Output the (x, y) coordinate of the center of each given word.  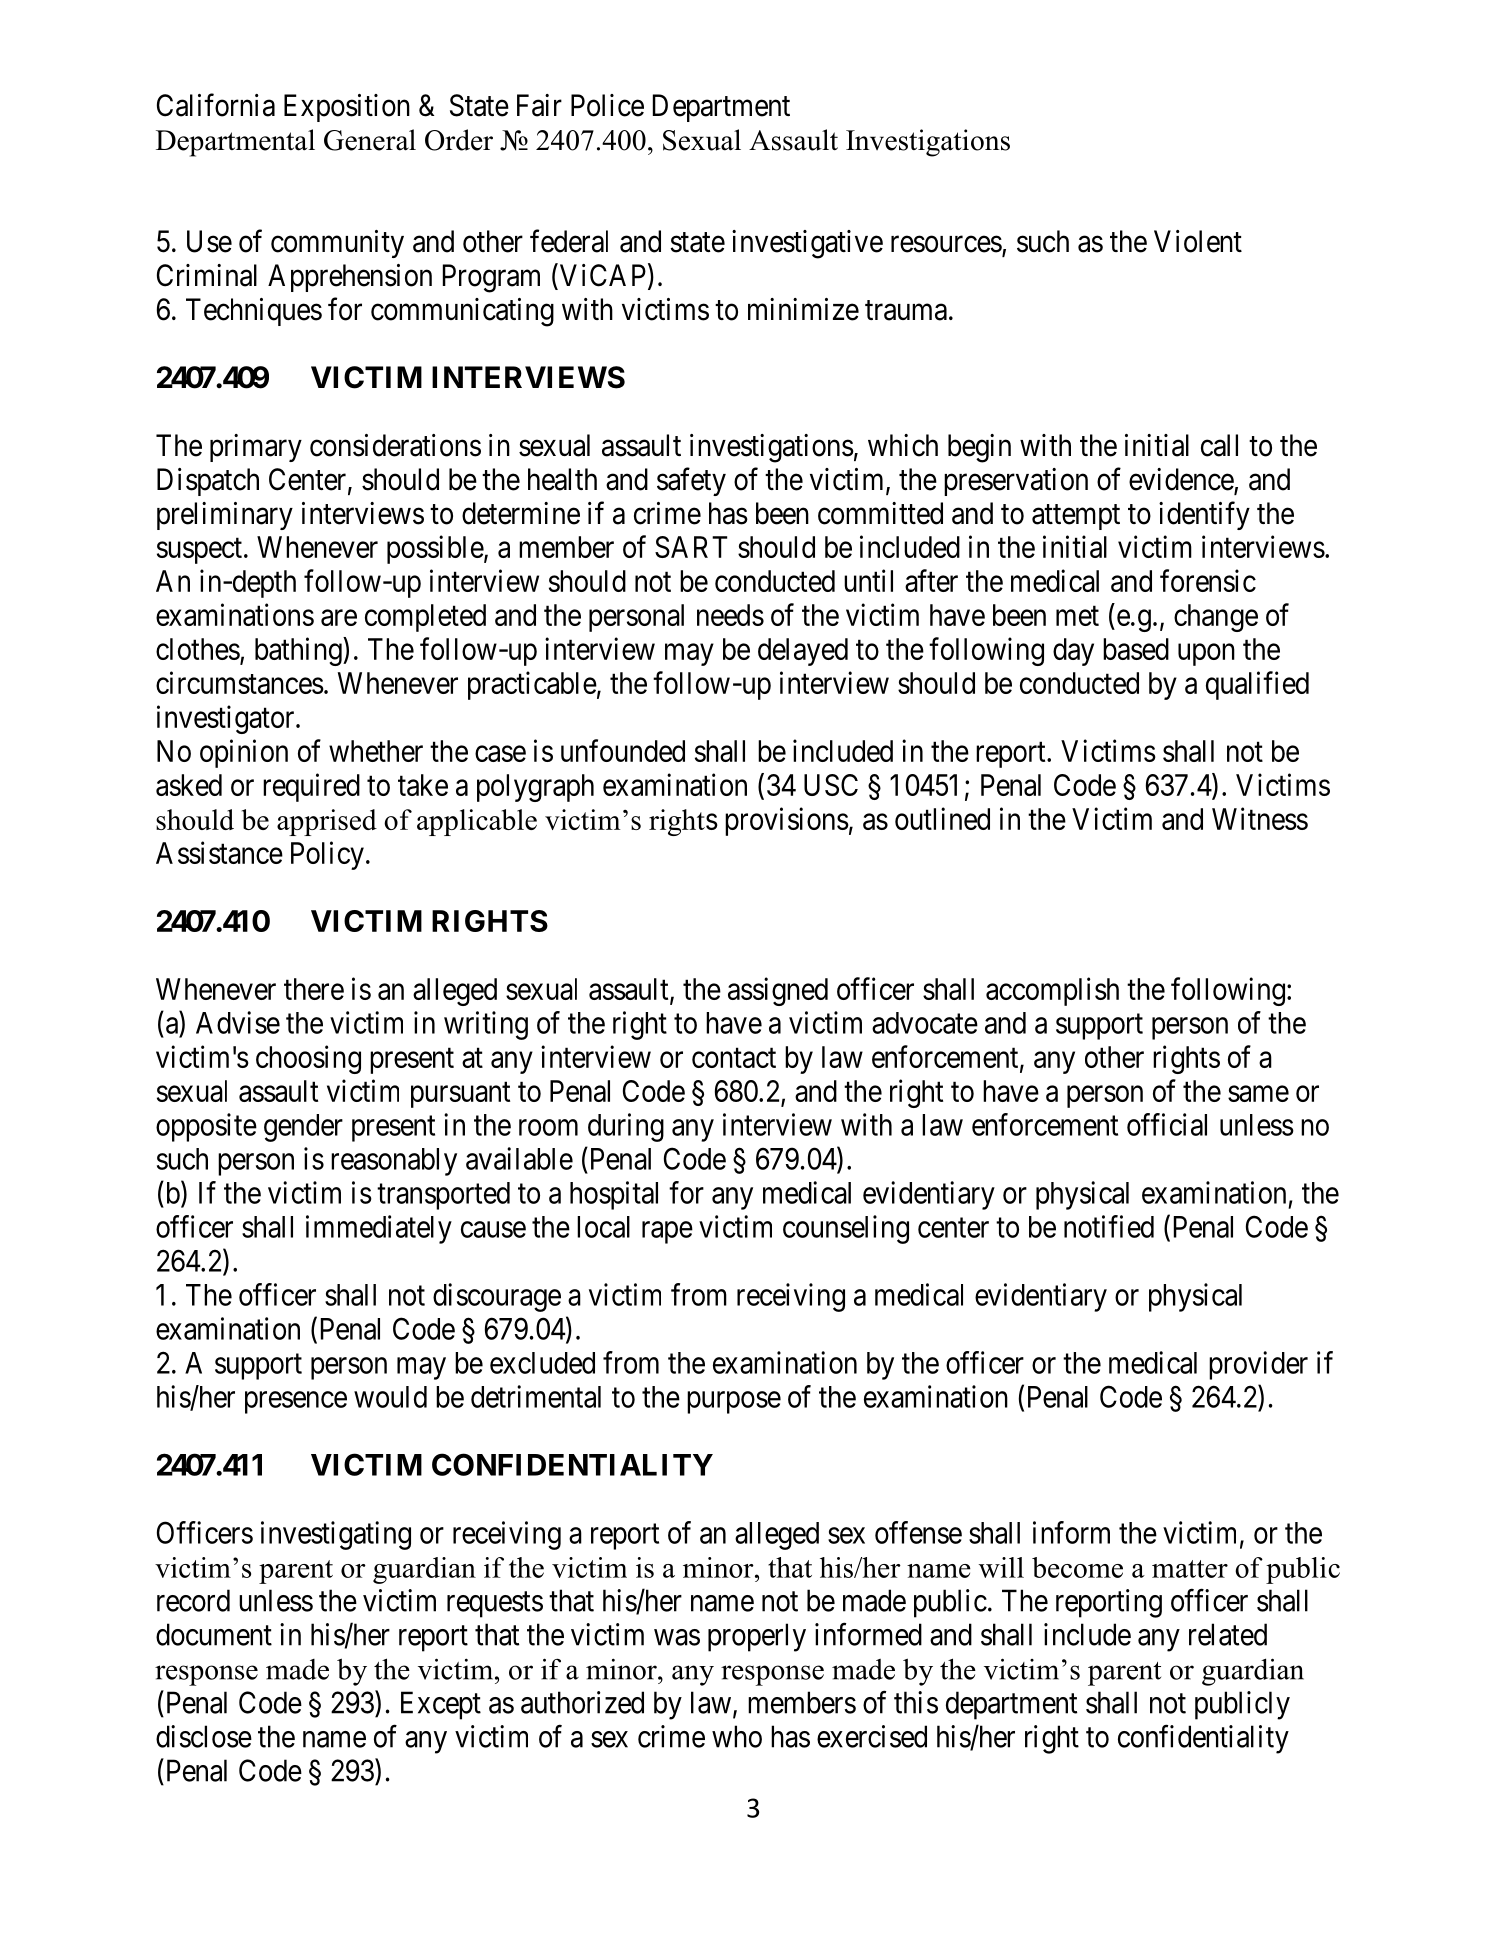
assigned (778, 991)
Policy (327, 855)
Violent (1198, 241)
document (214, 1634)
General (370, 140)
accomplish (1052, 991)
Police (607, 105)
